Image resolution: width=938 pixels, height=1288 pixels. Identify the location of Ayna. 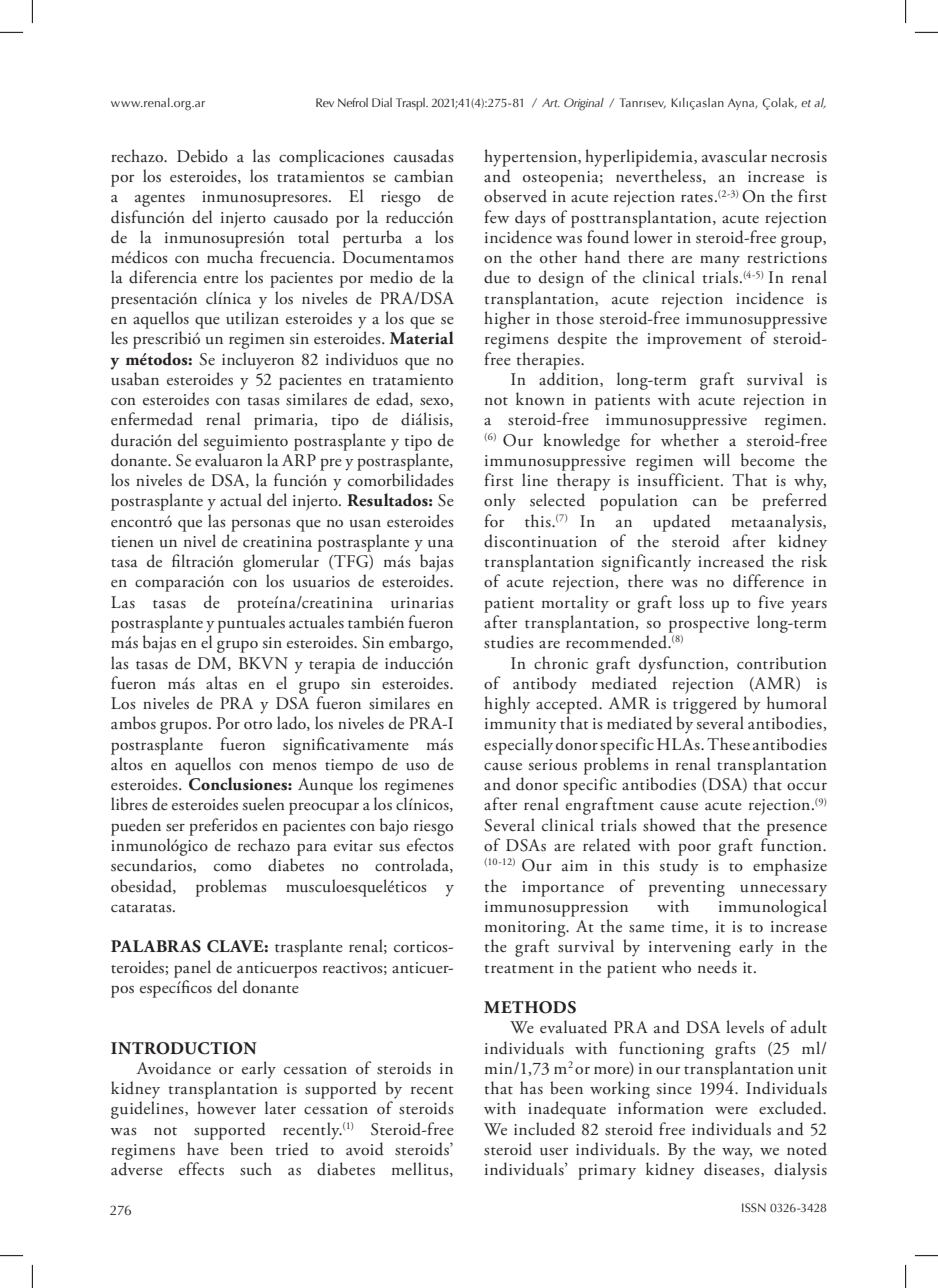
(742, 104).
